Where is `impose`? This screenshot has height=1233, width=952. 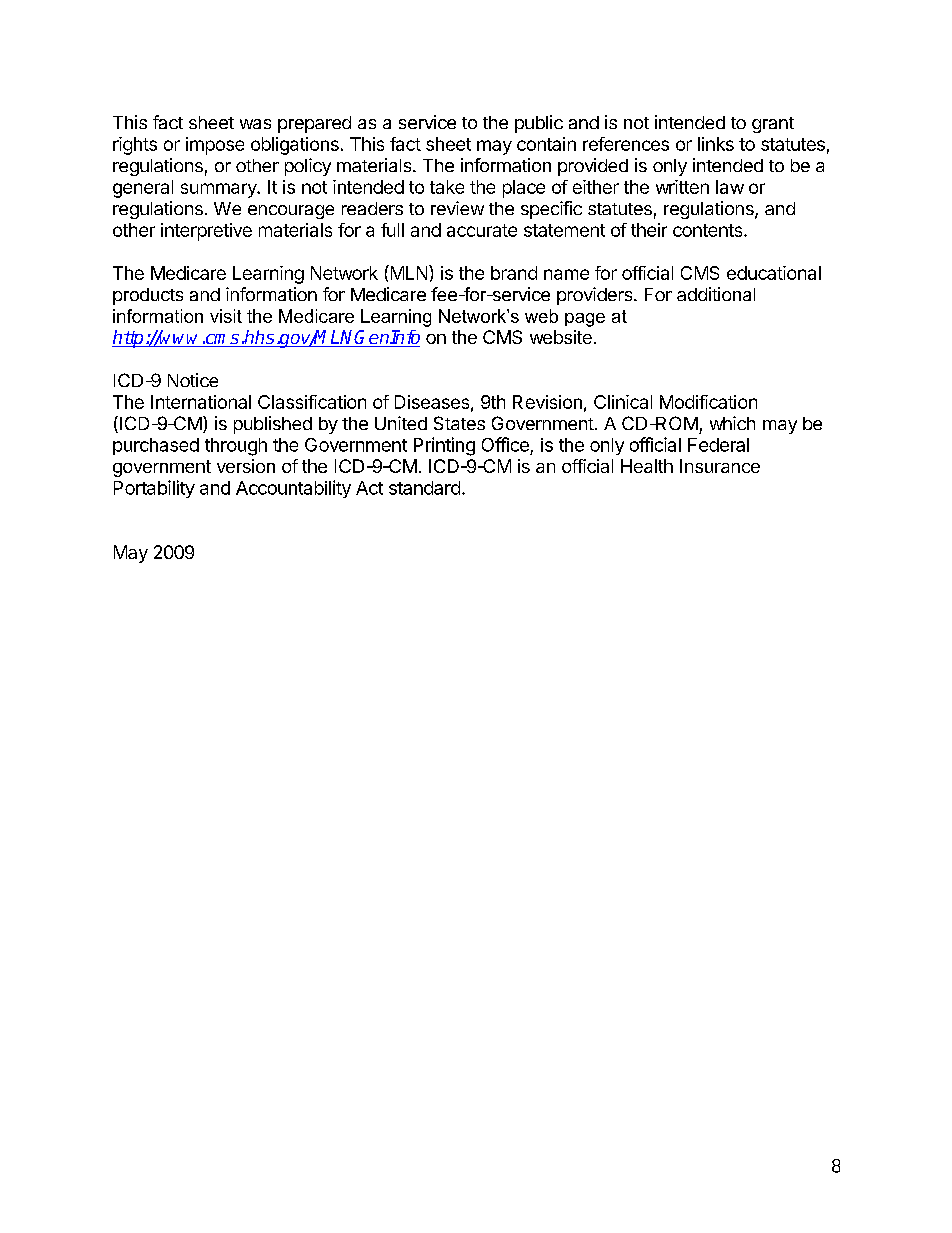
impose is located at coordinates (215, 146).
